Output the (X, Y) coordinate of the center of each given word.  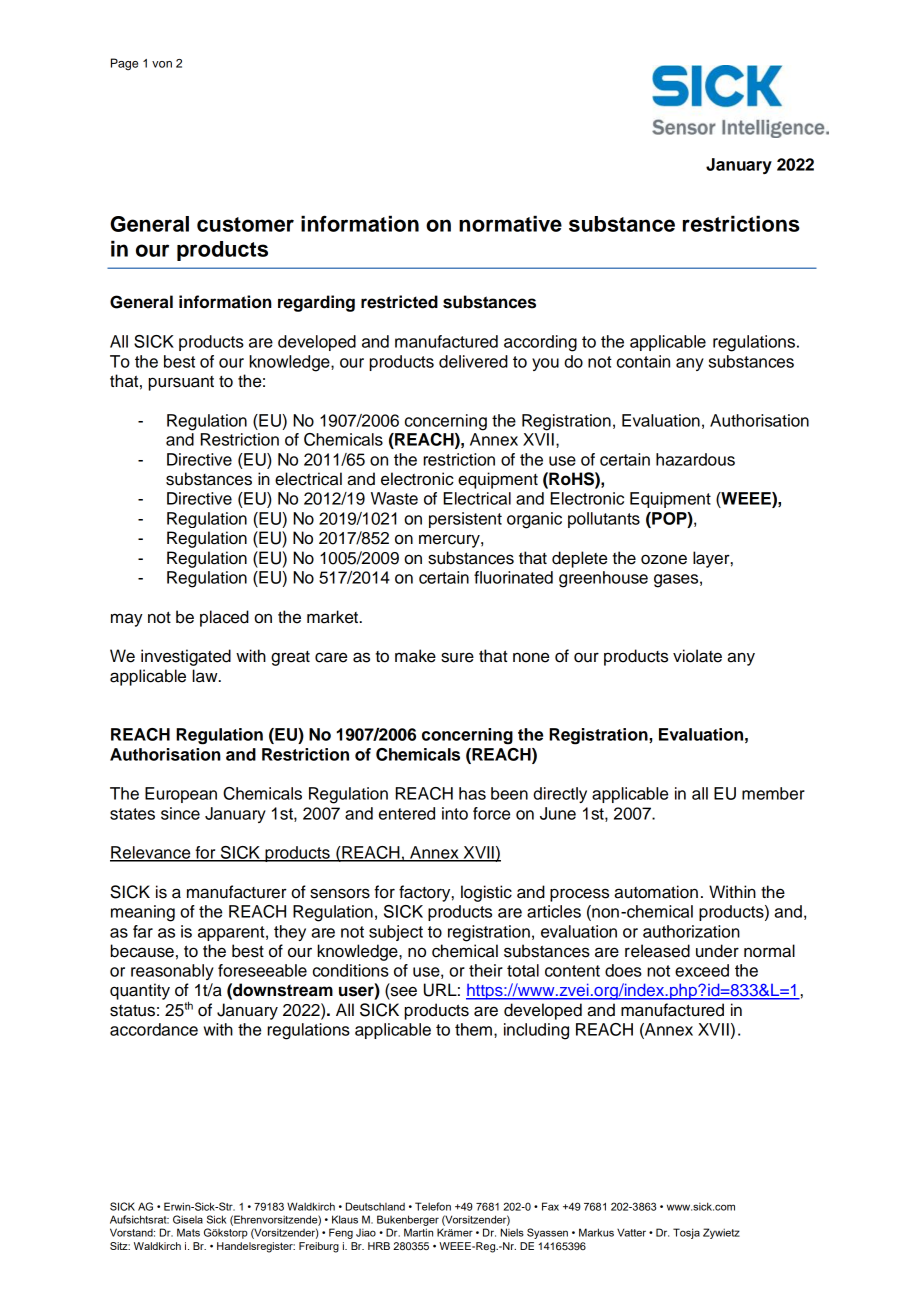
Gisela (188, 1219)
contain (643, 361)
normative (510, 223)
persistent (465, 520)
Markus (596, 1232)
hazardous (695, 459)
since (180, 813)
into (455, 813)
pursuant (181, 383)
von (162, 64)
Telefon (433, 1206)
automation (656, 892)
